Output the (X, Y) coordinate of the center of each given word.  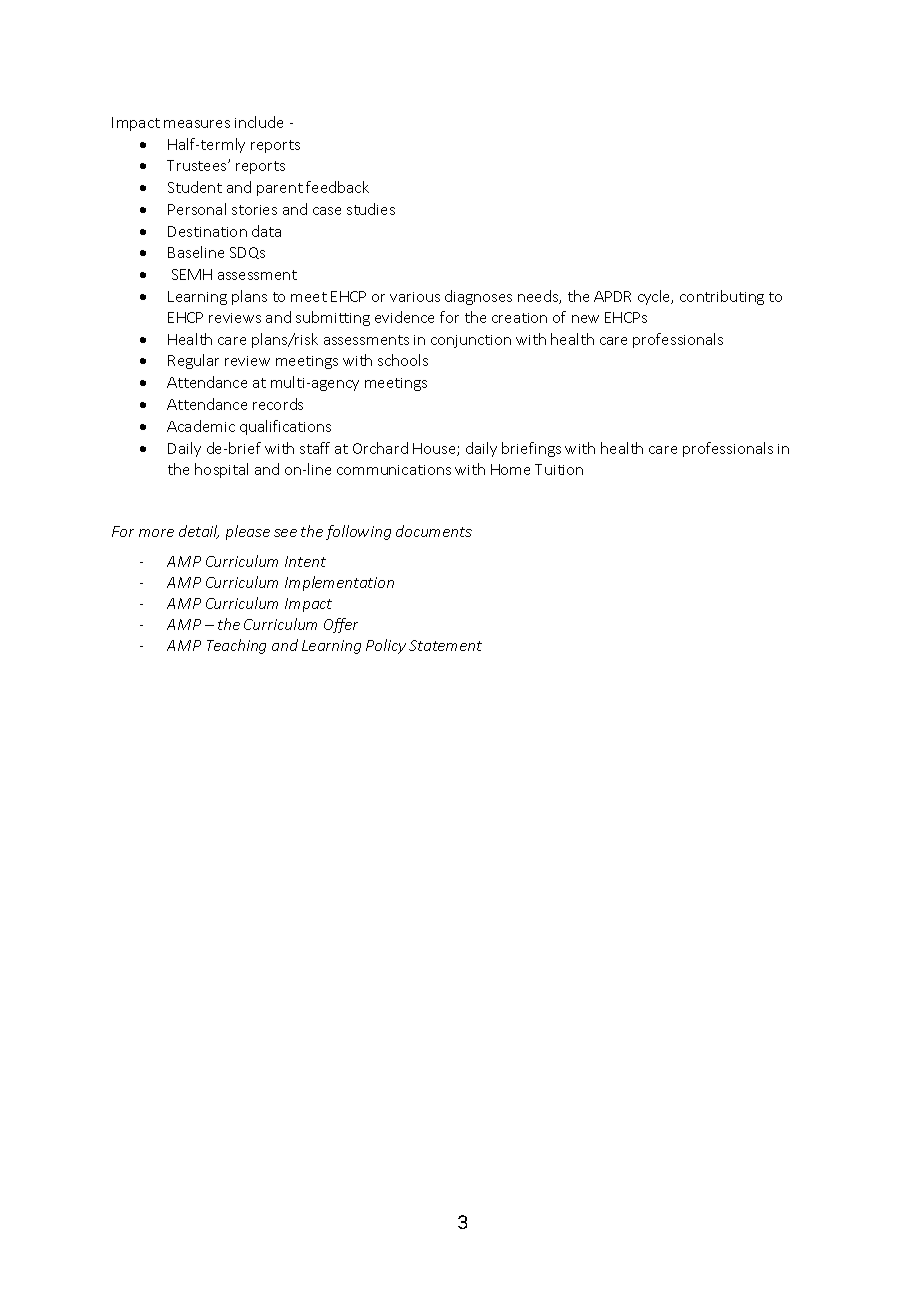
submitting (333, 318)
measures (197, 124)
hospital (221, 470)
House (435, 449)
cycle (655, 297)
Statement (445, 645)
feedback (337, 187)
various (415, 297)
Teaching (236, 646)
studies (371, 209)
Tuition (559, 469)
